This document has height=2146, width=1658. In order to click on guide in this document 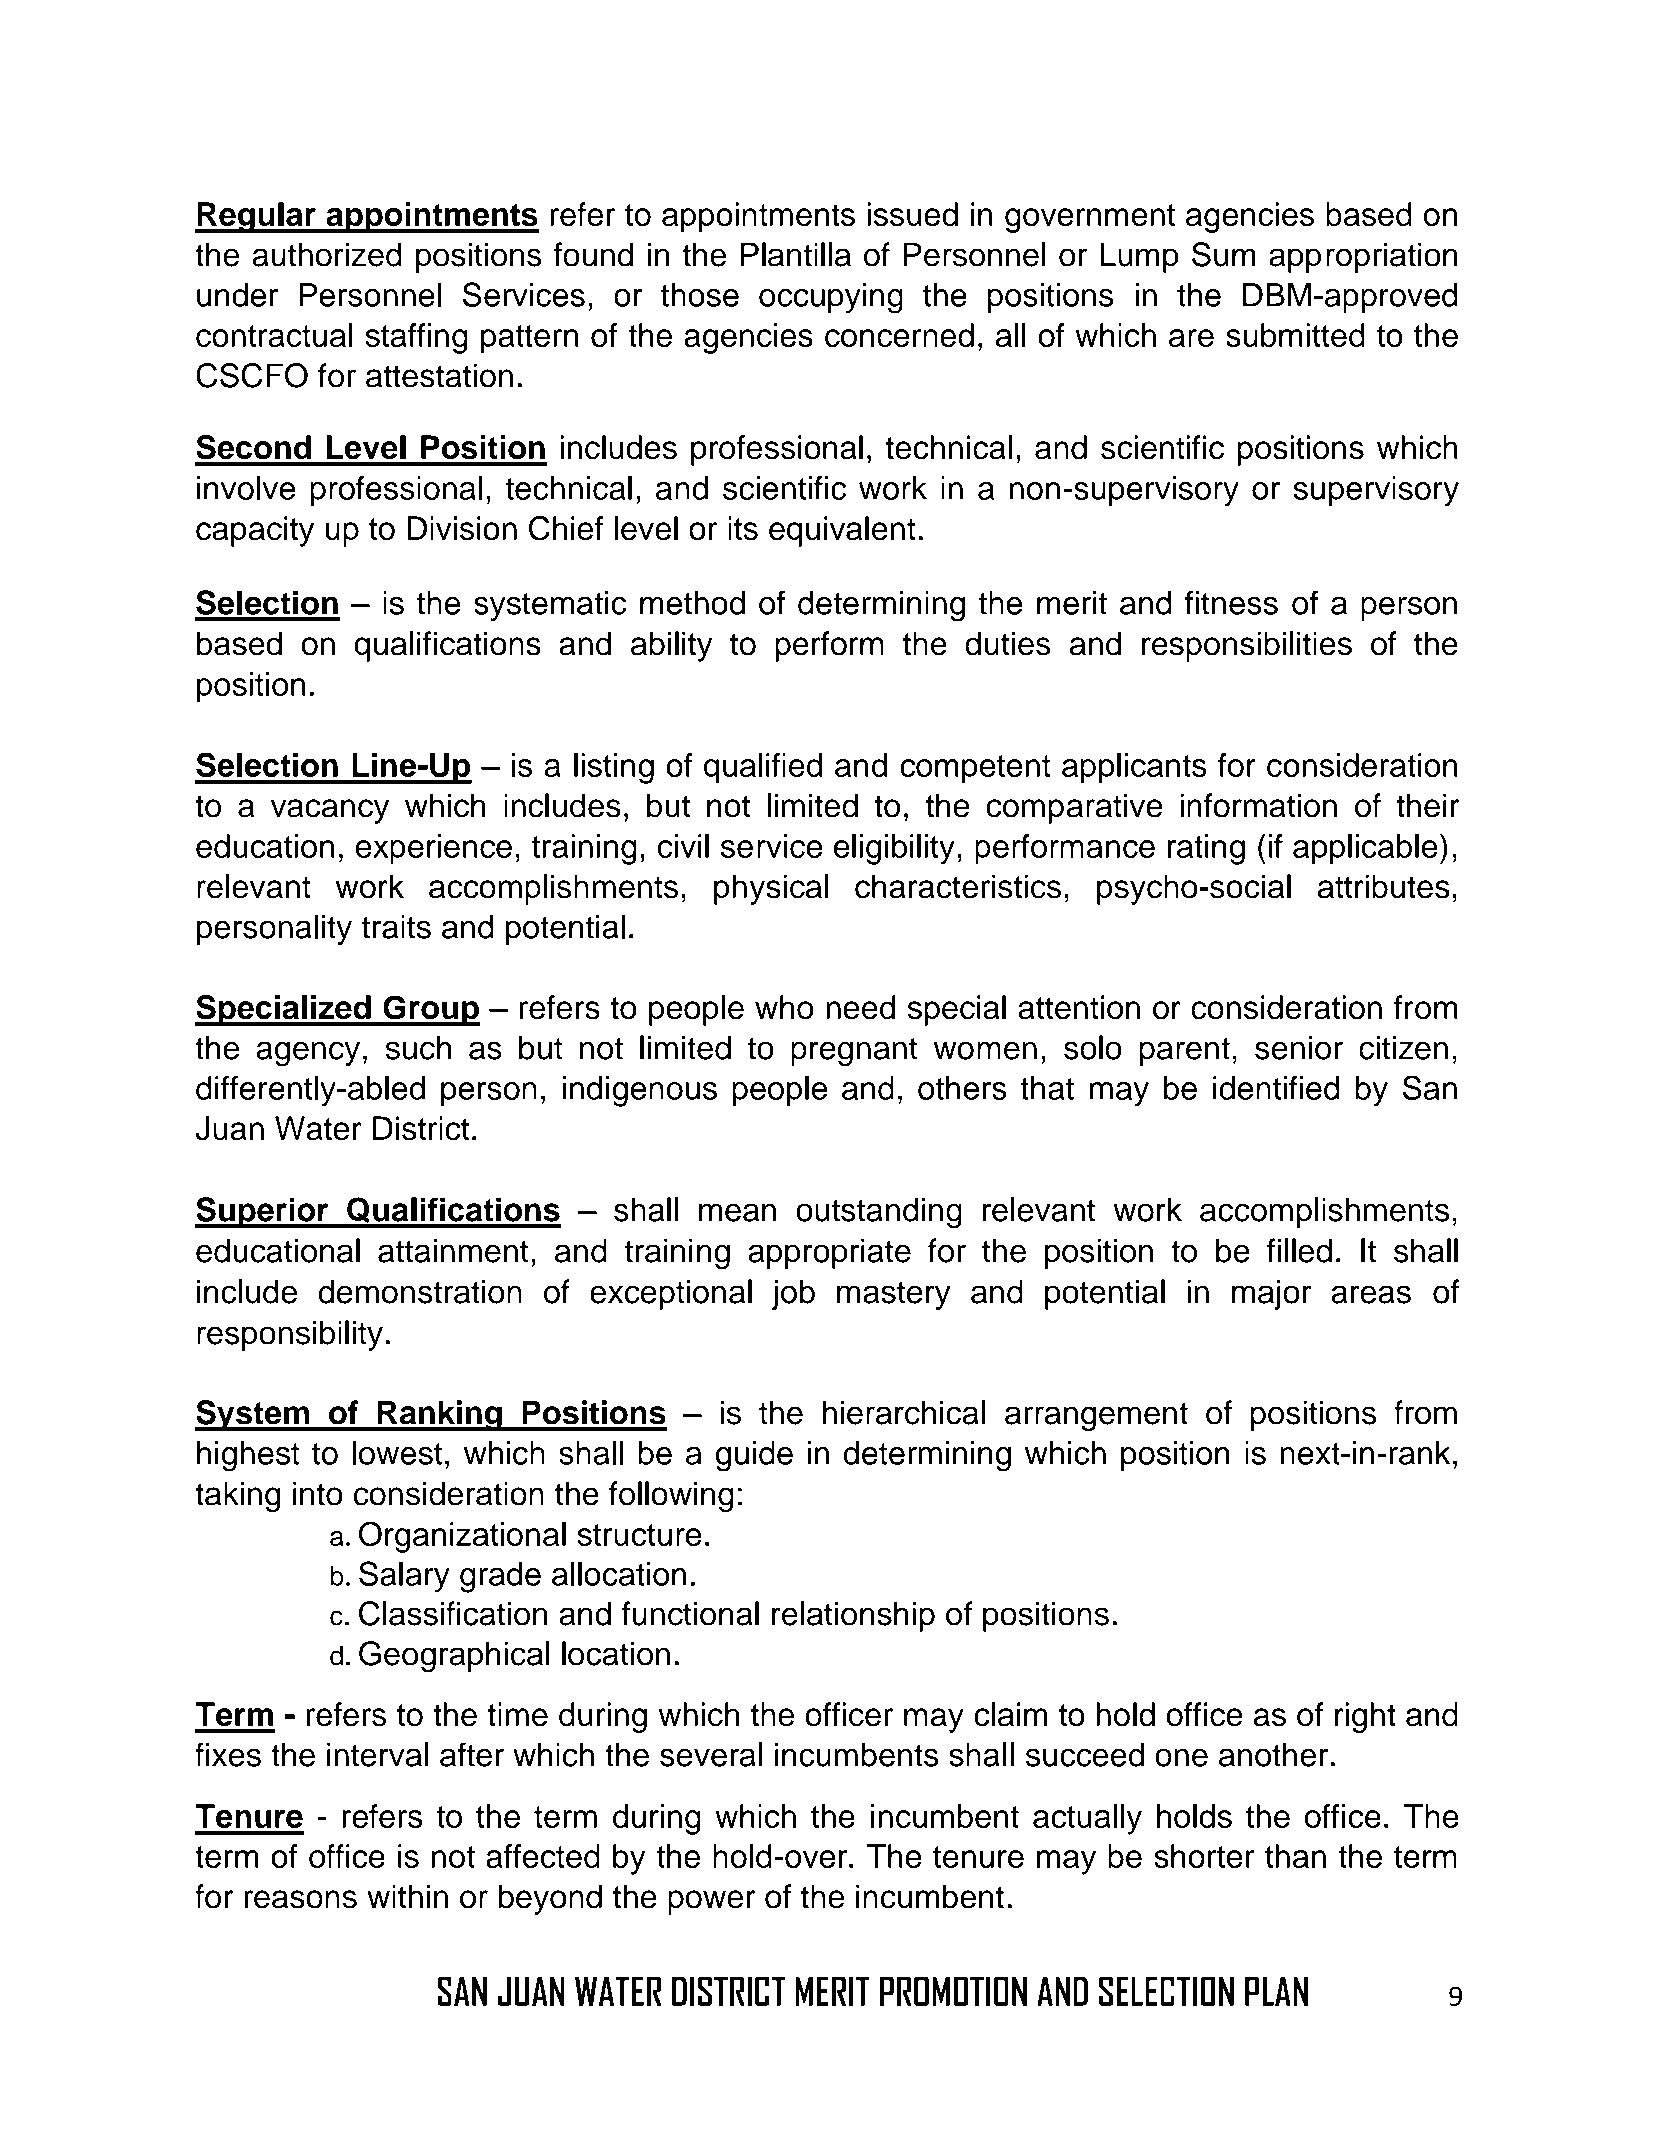, I will do `click(754, 1456)`.
